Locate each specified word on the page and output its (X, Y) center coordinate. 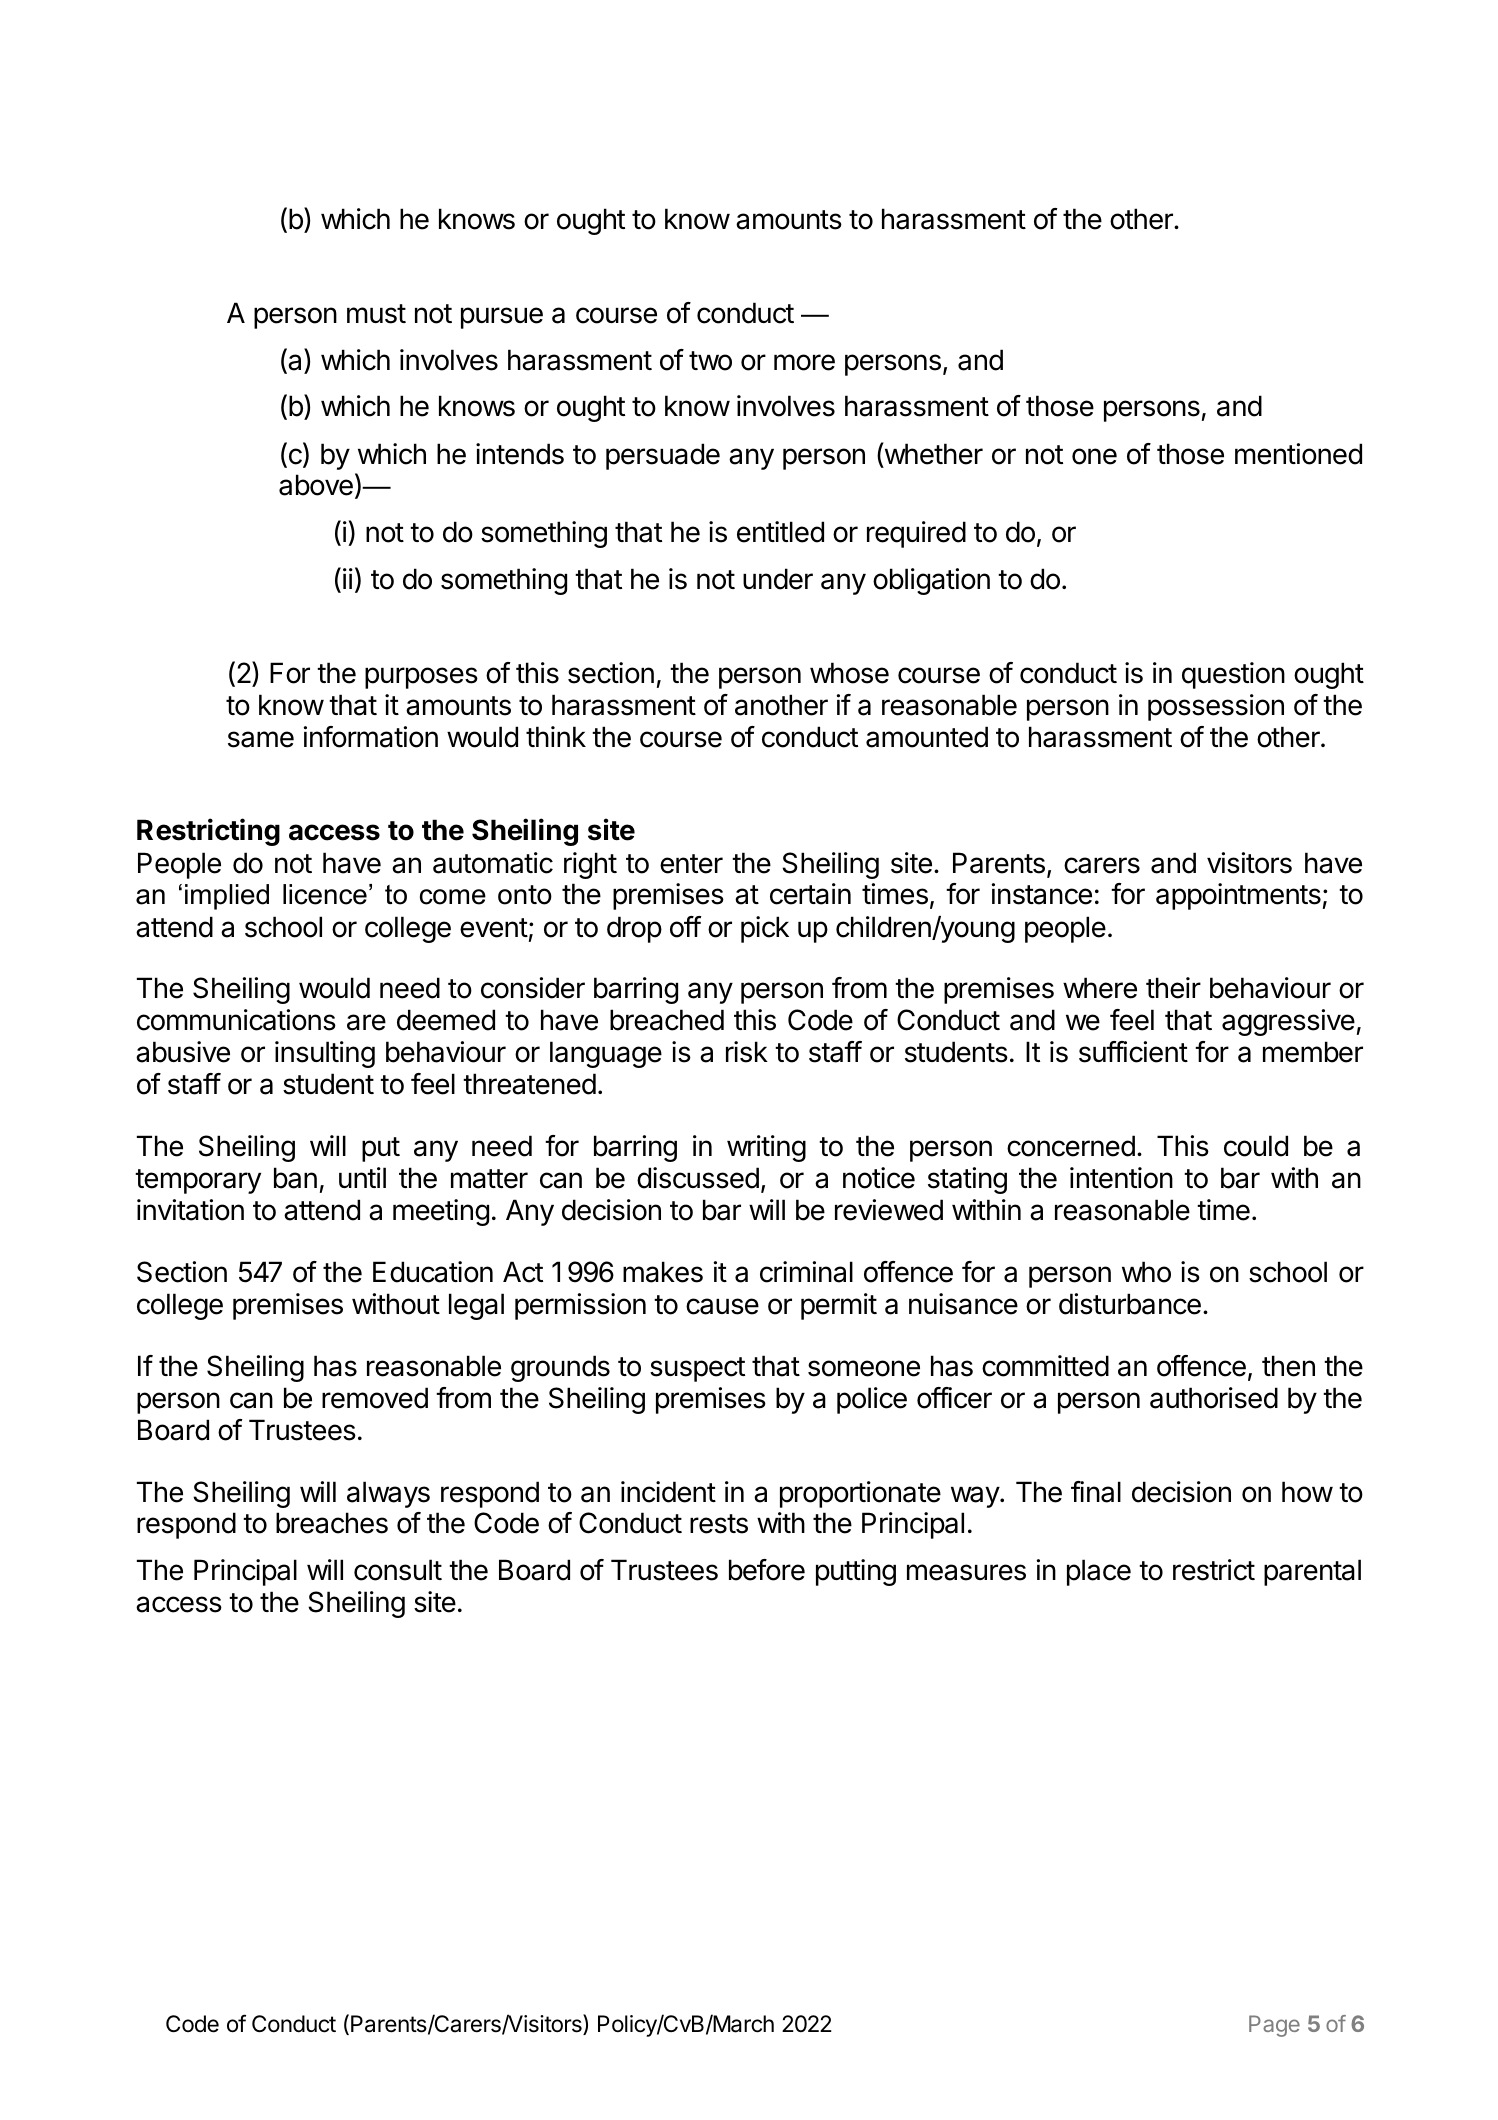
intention (1121, 1178)
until (362, 1177)
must (376, 314)
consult (398, 1570)
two (710, 361)
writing (766, 1148)
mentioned (1298, 454)
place (1099, 1572)
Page (1274, 2026)
